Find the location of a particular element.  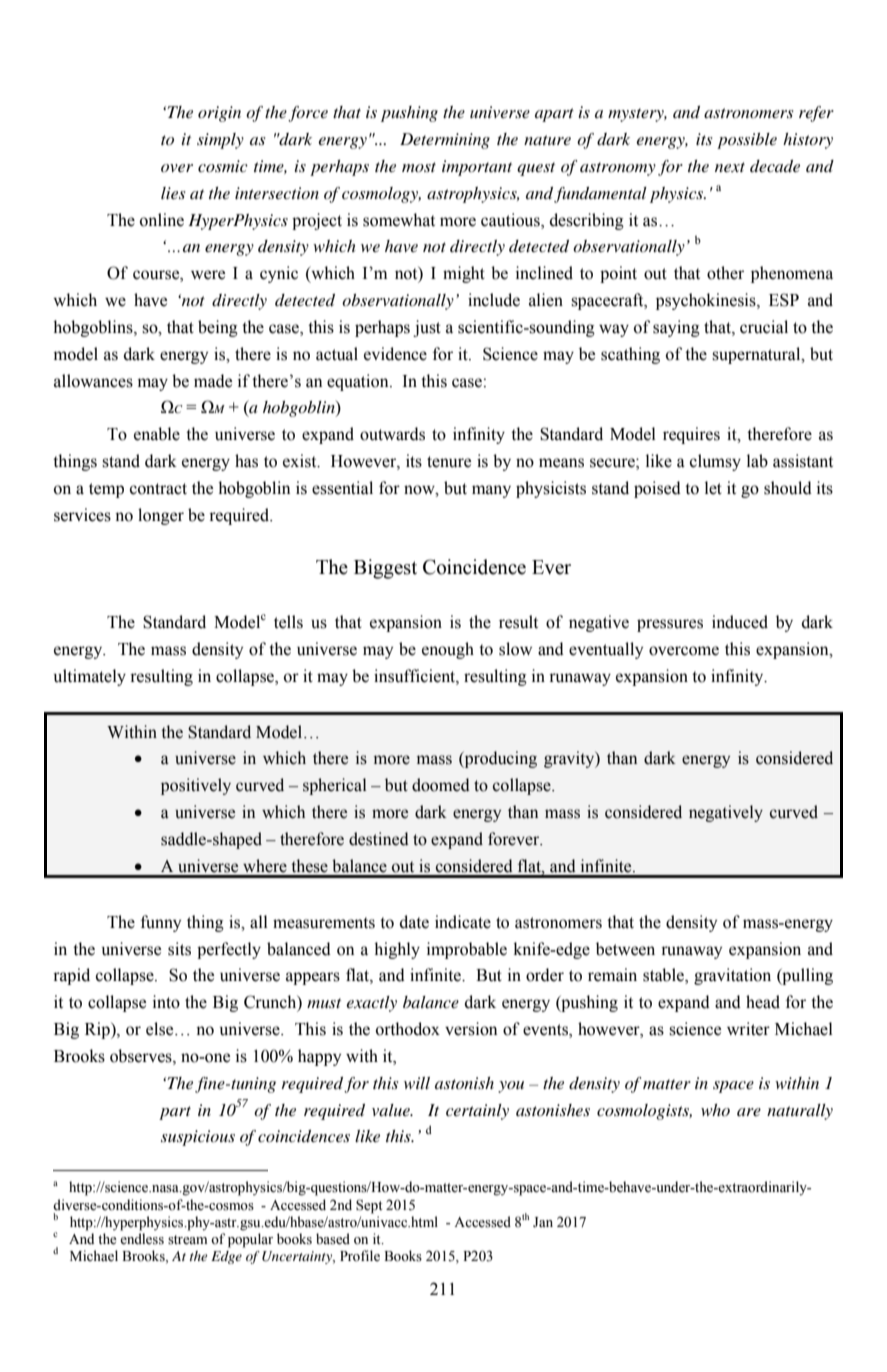

Determining is located at coordinates (445, 141).
